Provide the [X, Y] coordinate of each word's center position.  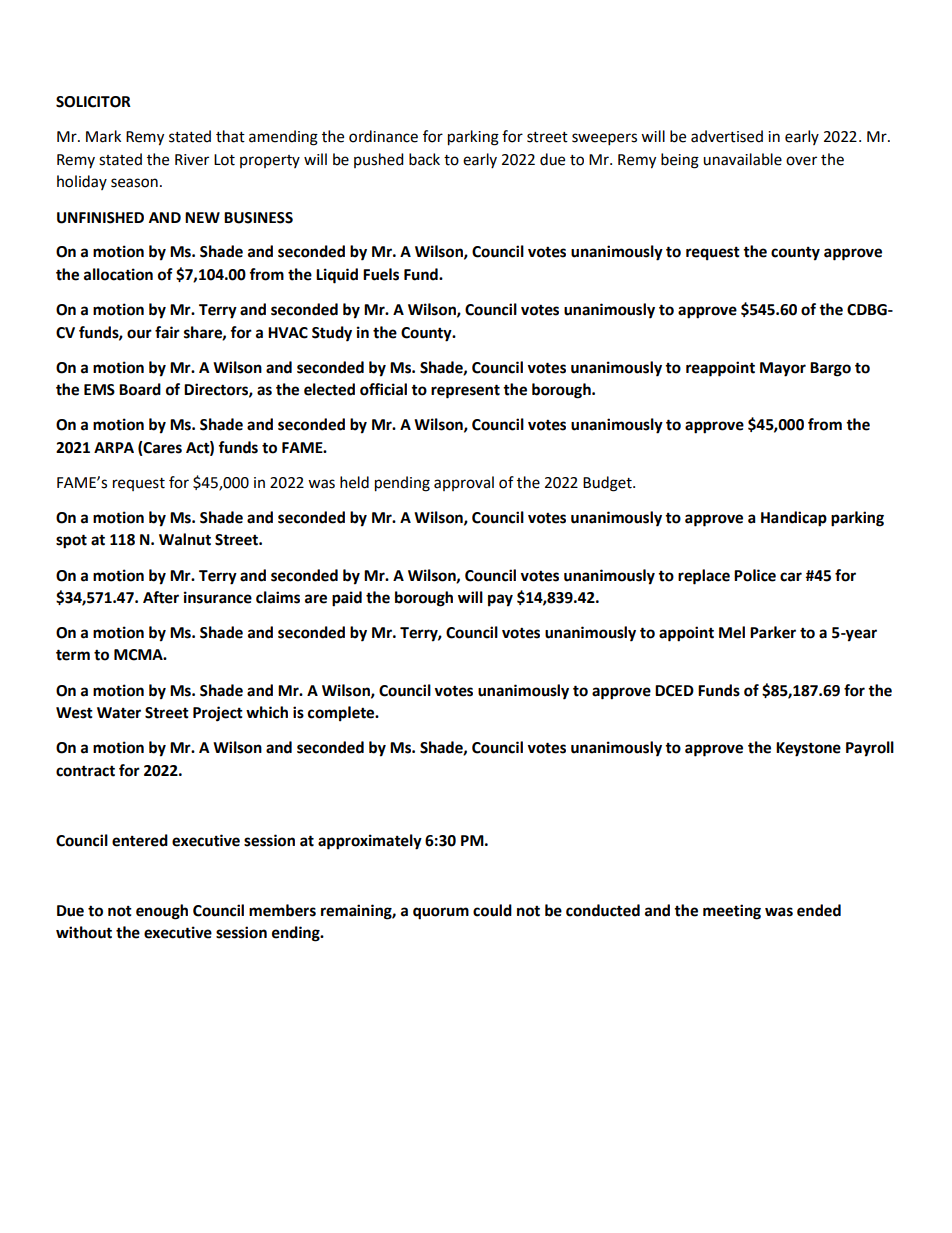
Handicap [794, 519]
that [230, 136]
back [424, 159]
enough [162, 912]
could [492, 910]
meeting [732, 912]
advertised [727, 136]
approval [464, 483]
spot [71, 541]
